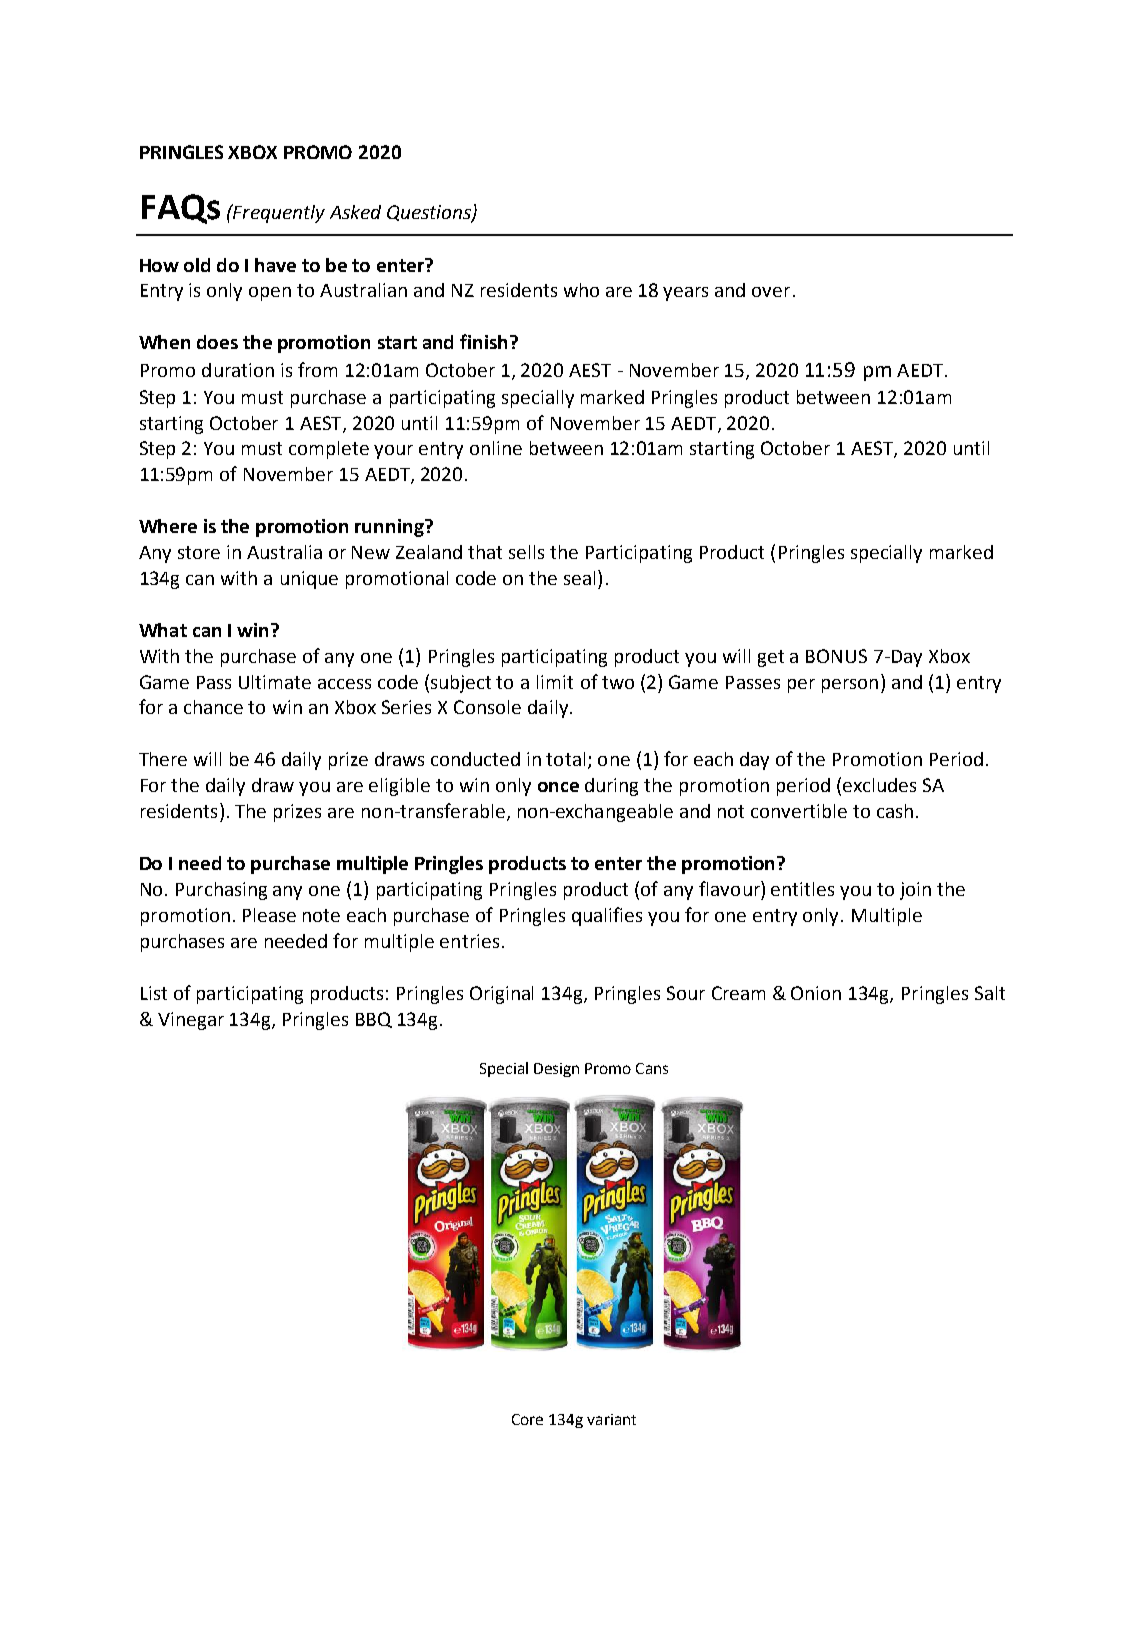 This image has height=1625, width=1148. Describe the element at coordinates (555, 682) in the image. I see `limit` at that location.
